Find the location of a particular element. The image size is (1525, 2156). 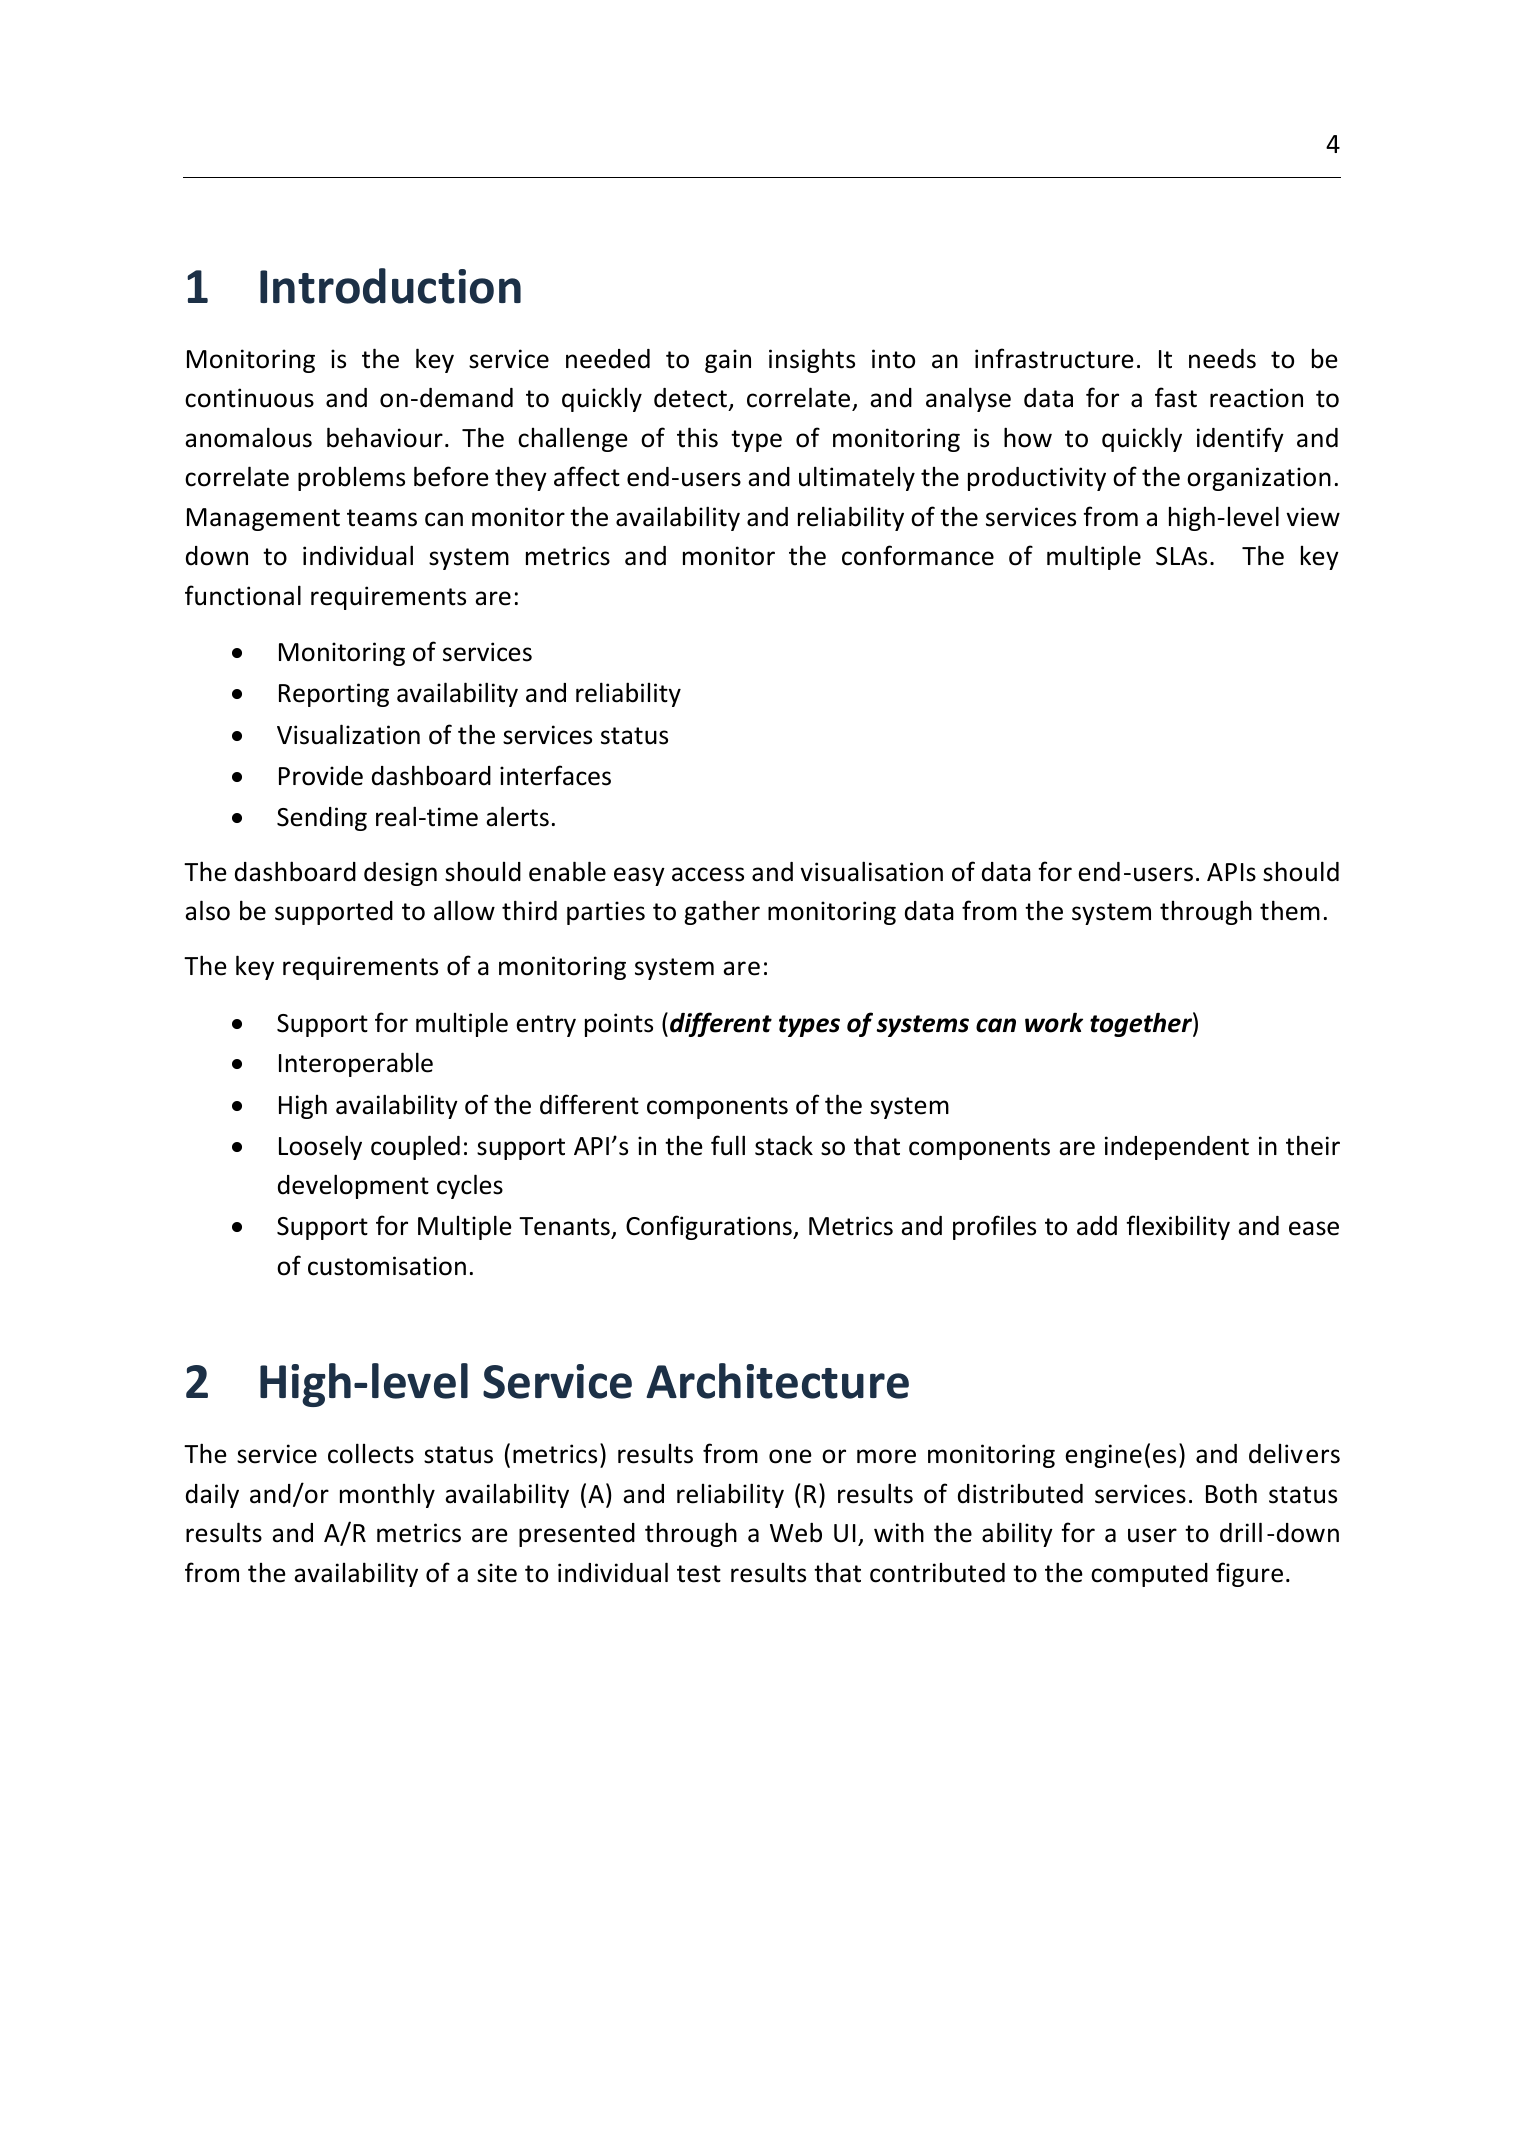

Visualization is located at coordinates (348, 734).
